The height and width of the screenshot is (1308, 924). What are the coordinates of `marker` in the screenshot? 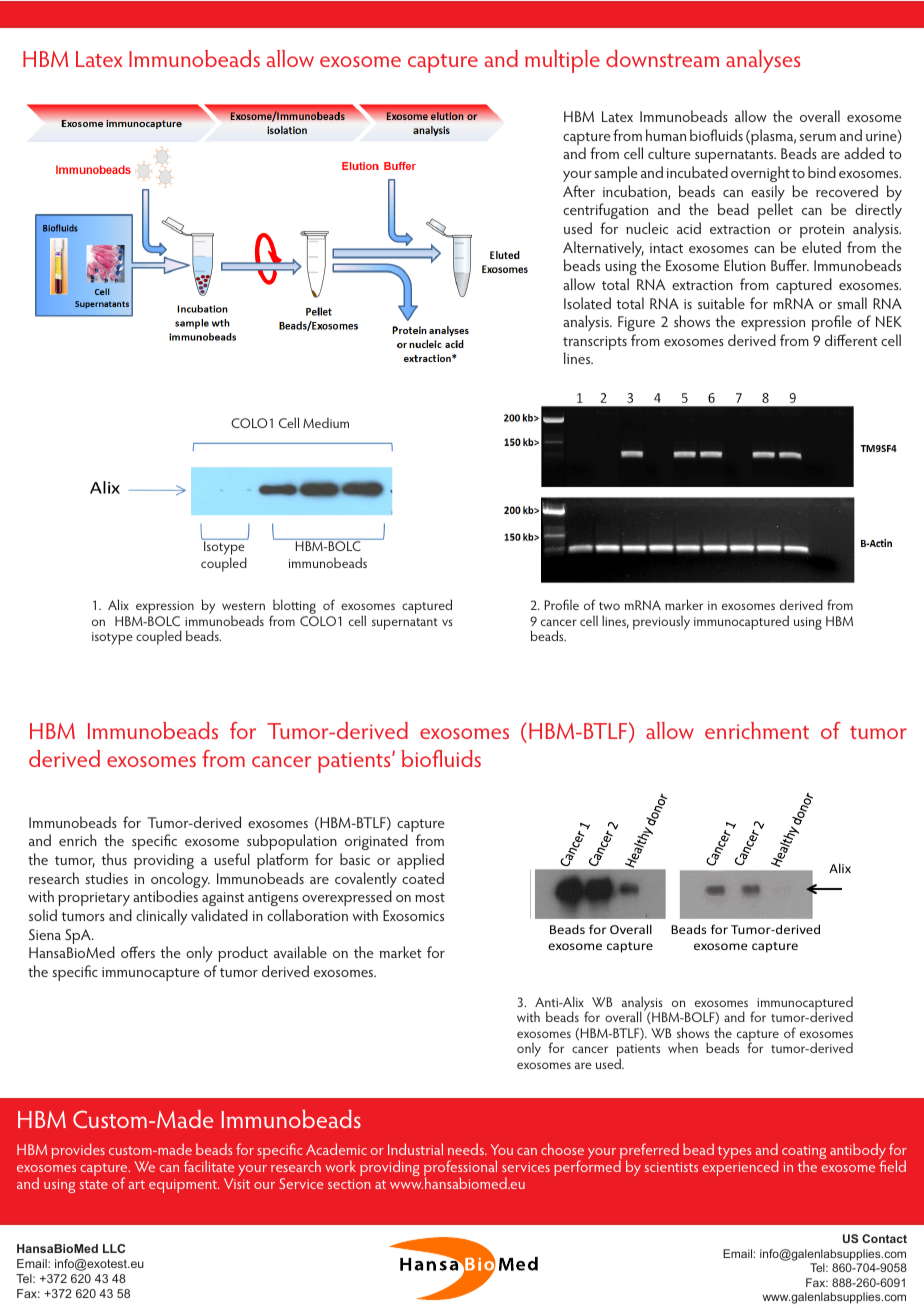 It's located at (684, 604).
